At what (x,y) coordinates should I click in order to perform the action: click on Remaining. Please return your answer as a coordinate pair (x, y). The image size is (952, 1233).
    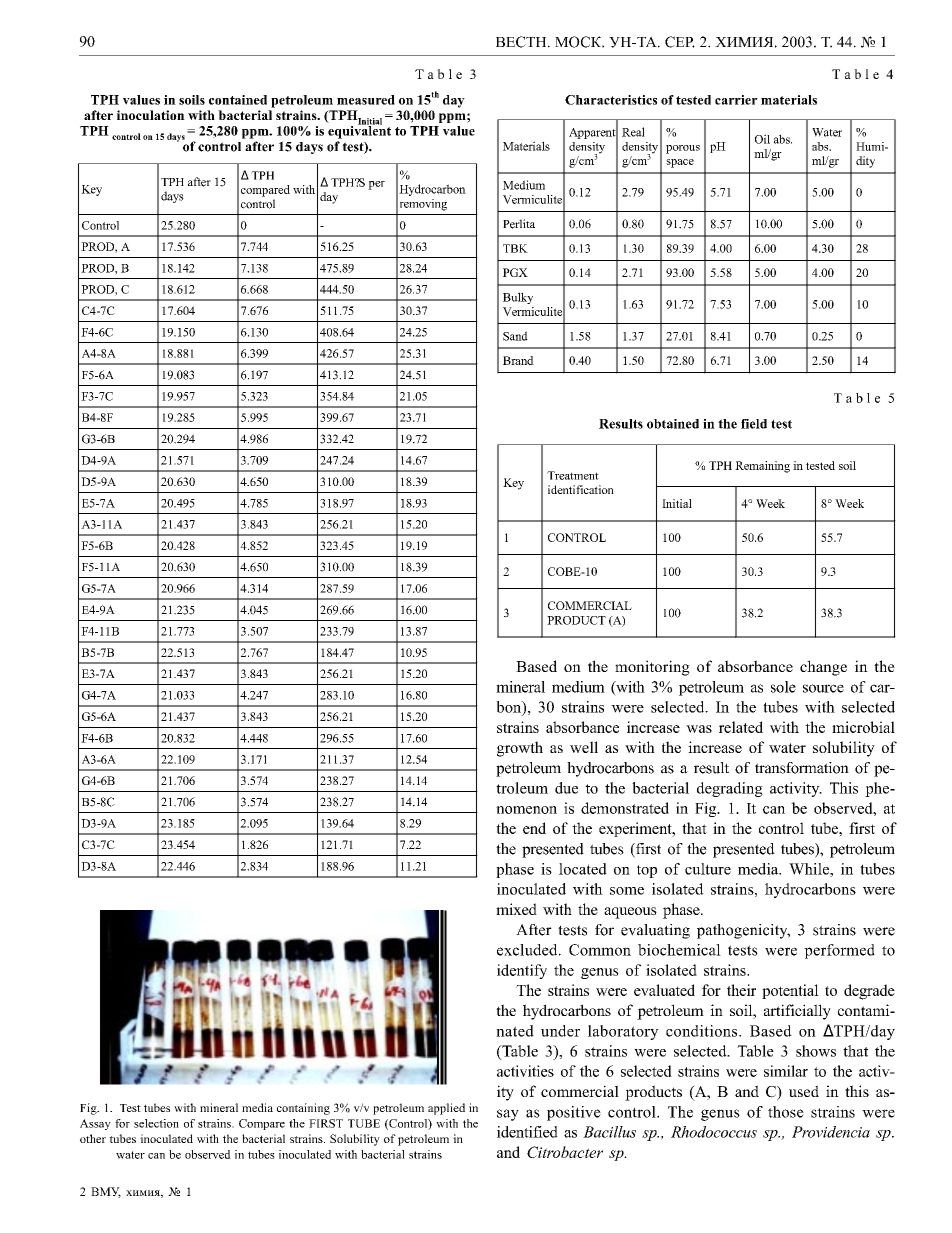
    Looking at the image, I should click on (762, 467).
